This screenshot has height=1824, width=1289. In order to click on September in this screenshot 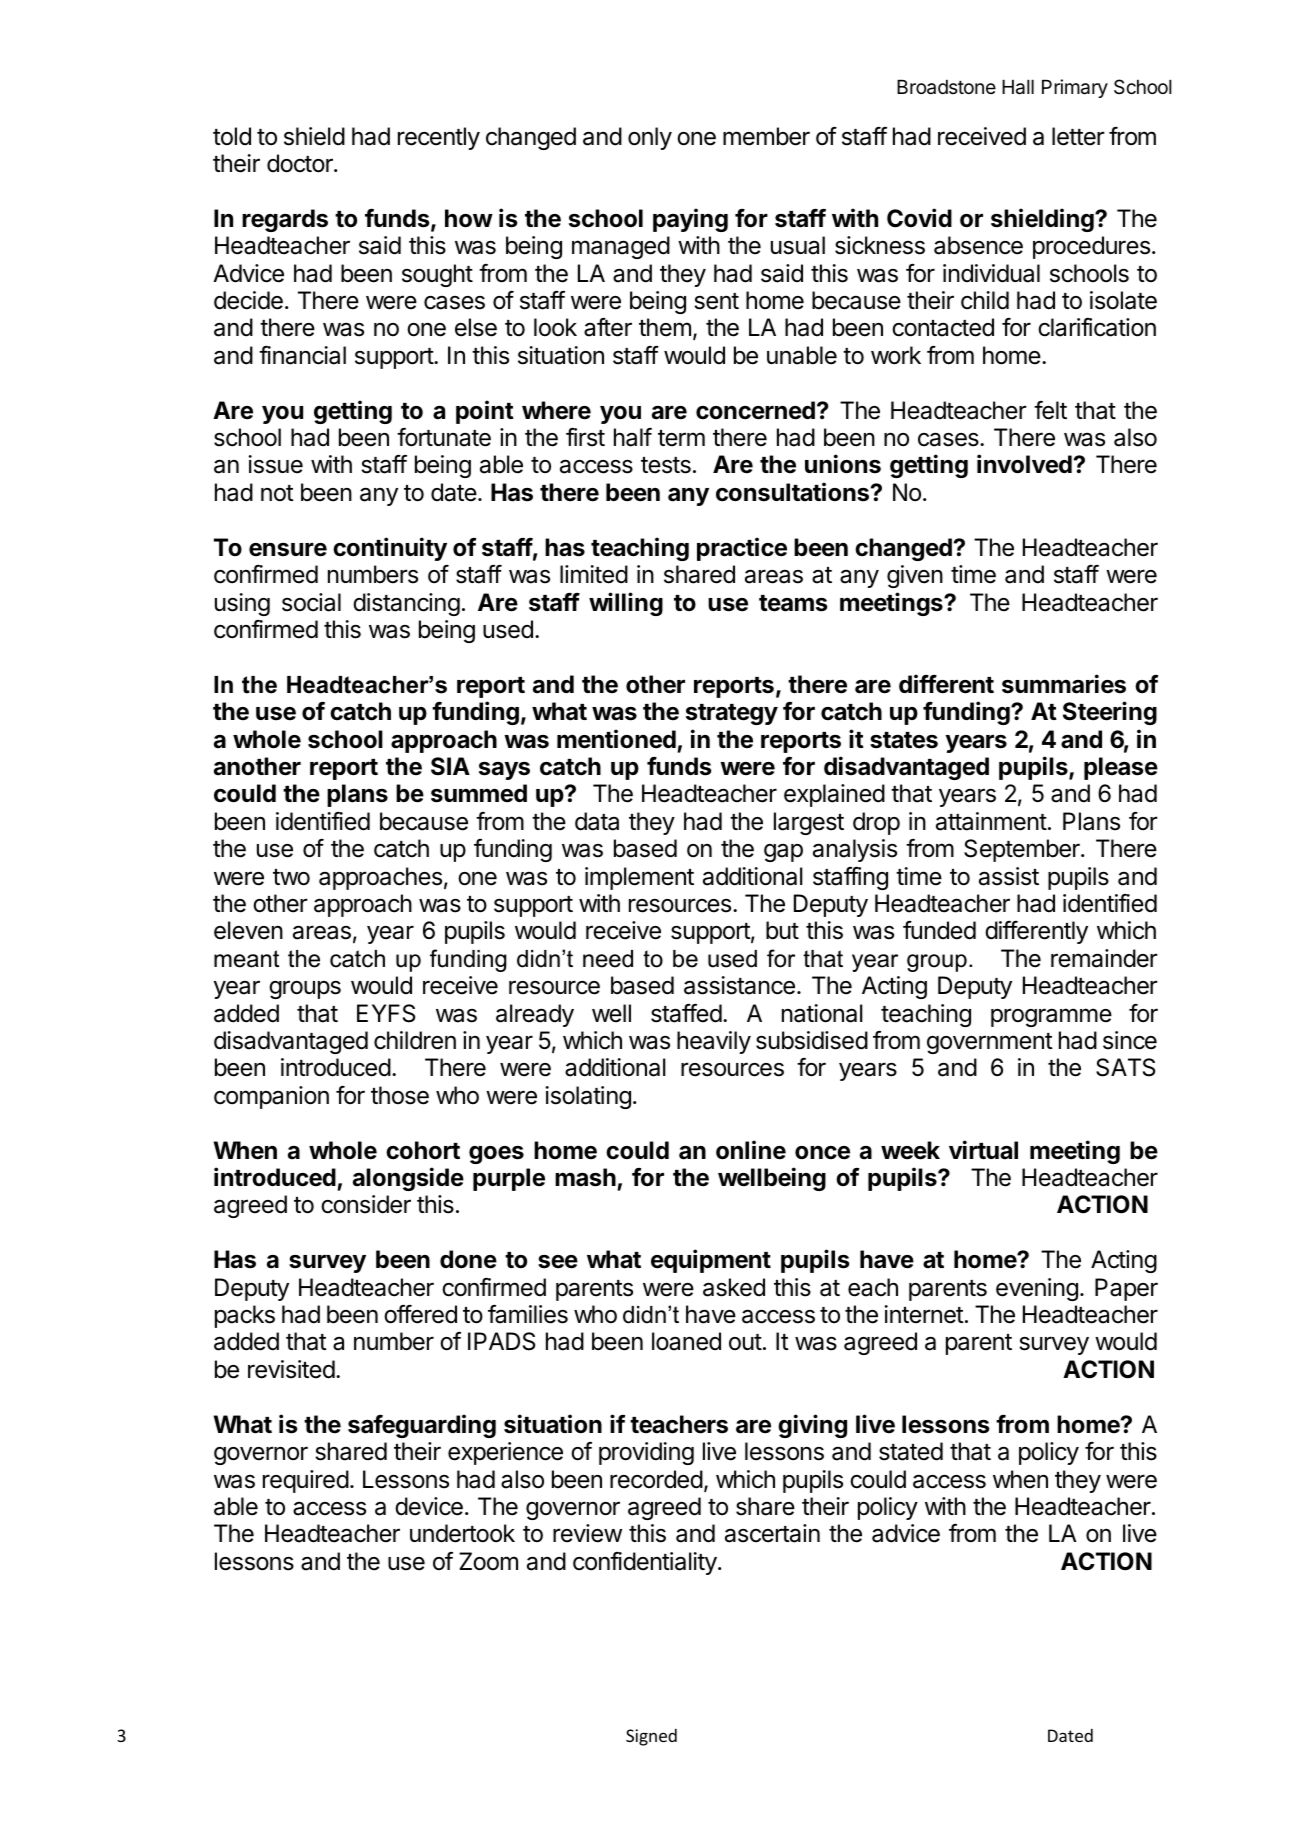, I will do `click(1023, 850)`.
